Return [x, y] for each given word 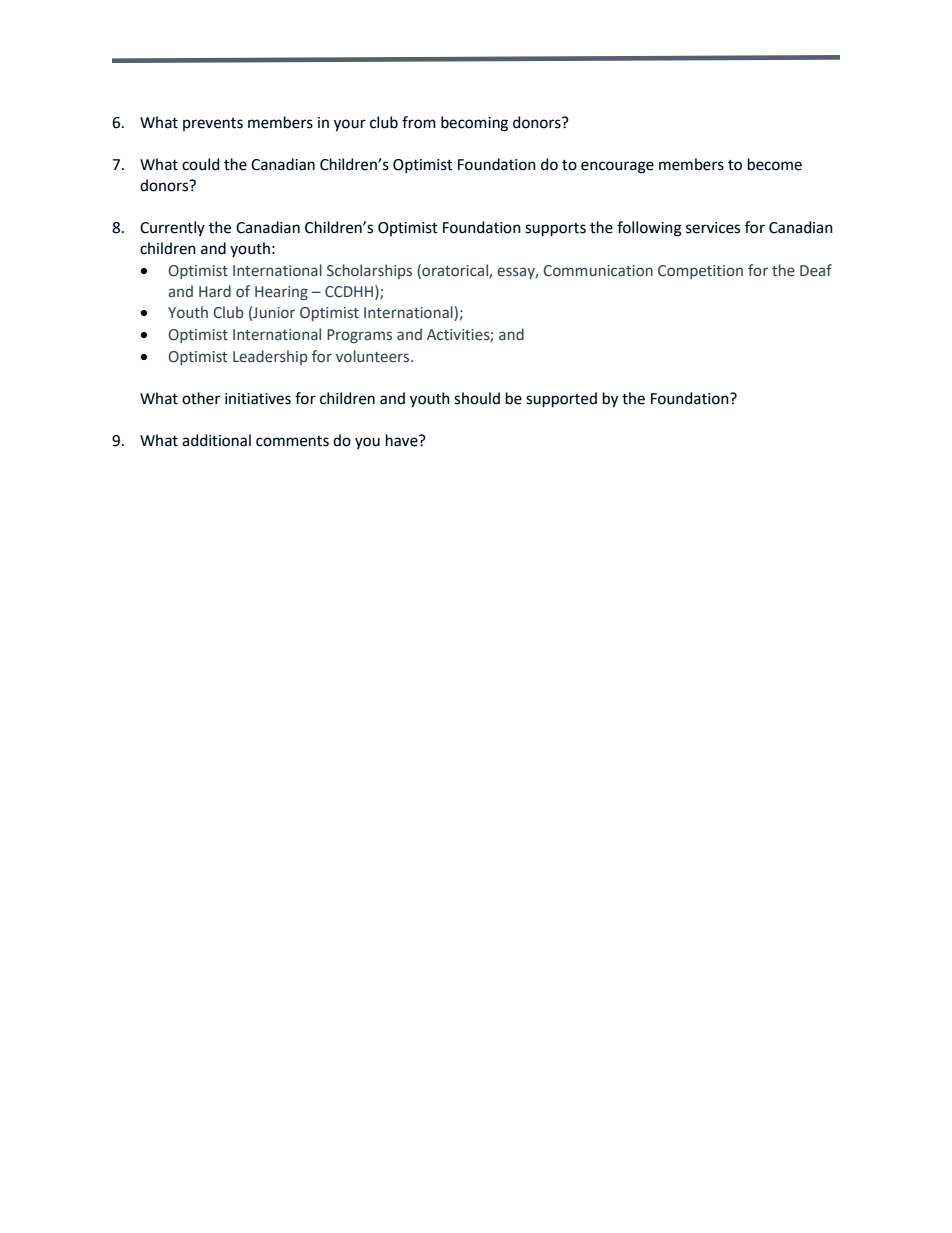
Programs [359, 336]
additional [216, 440]
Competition [700, 272]
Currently [172, 228]
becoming [474, 124]
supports [555, 230]
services [713, 228]
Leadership [270, 357]
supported [561, 400]
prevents [213, 124]
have [403, 440]
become [775, 164]
